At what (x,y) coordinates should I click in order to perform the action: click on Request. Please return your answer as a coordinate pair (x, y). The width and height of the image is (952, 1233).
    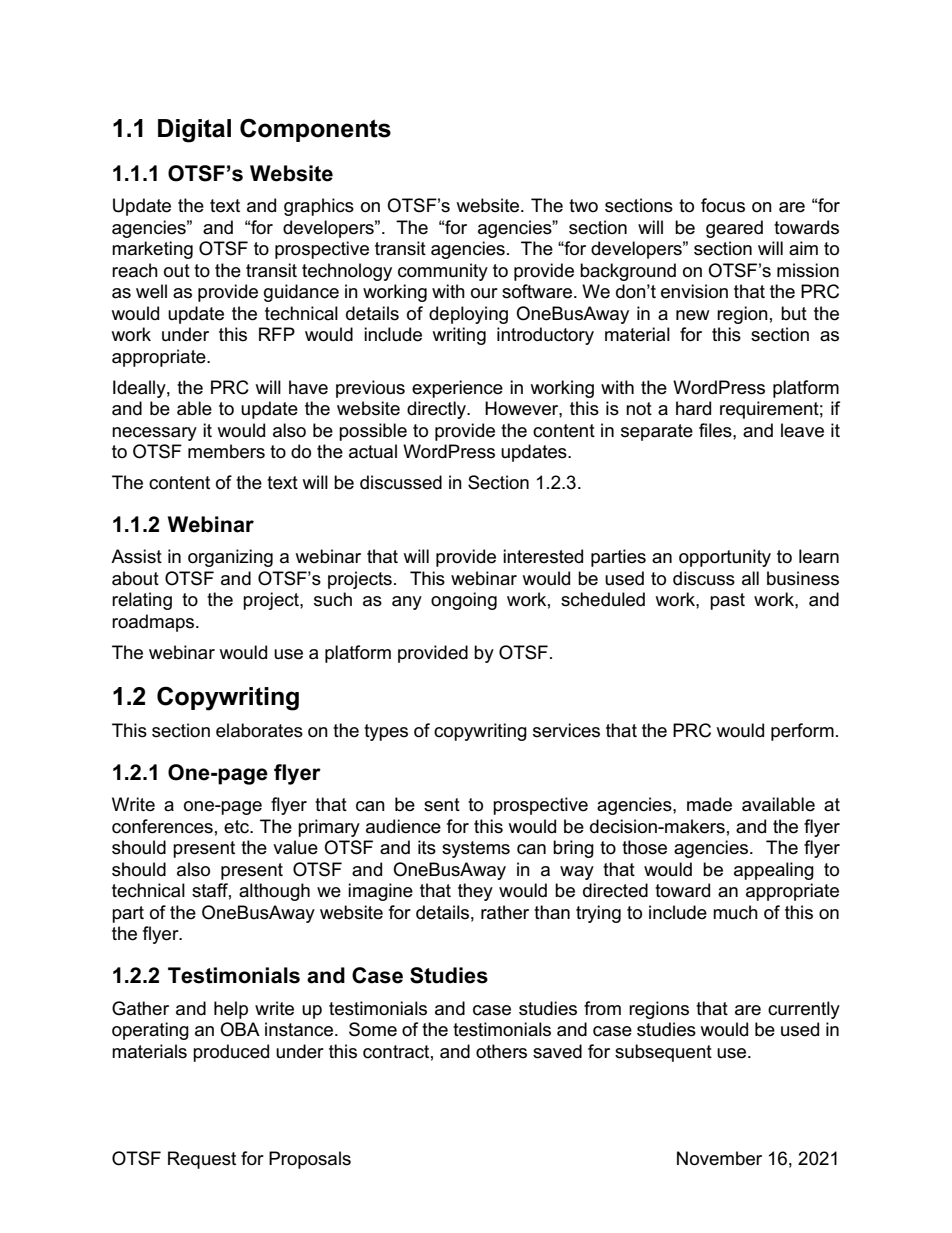
    Looking at the image, I should click on (202, 1160).
